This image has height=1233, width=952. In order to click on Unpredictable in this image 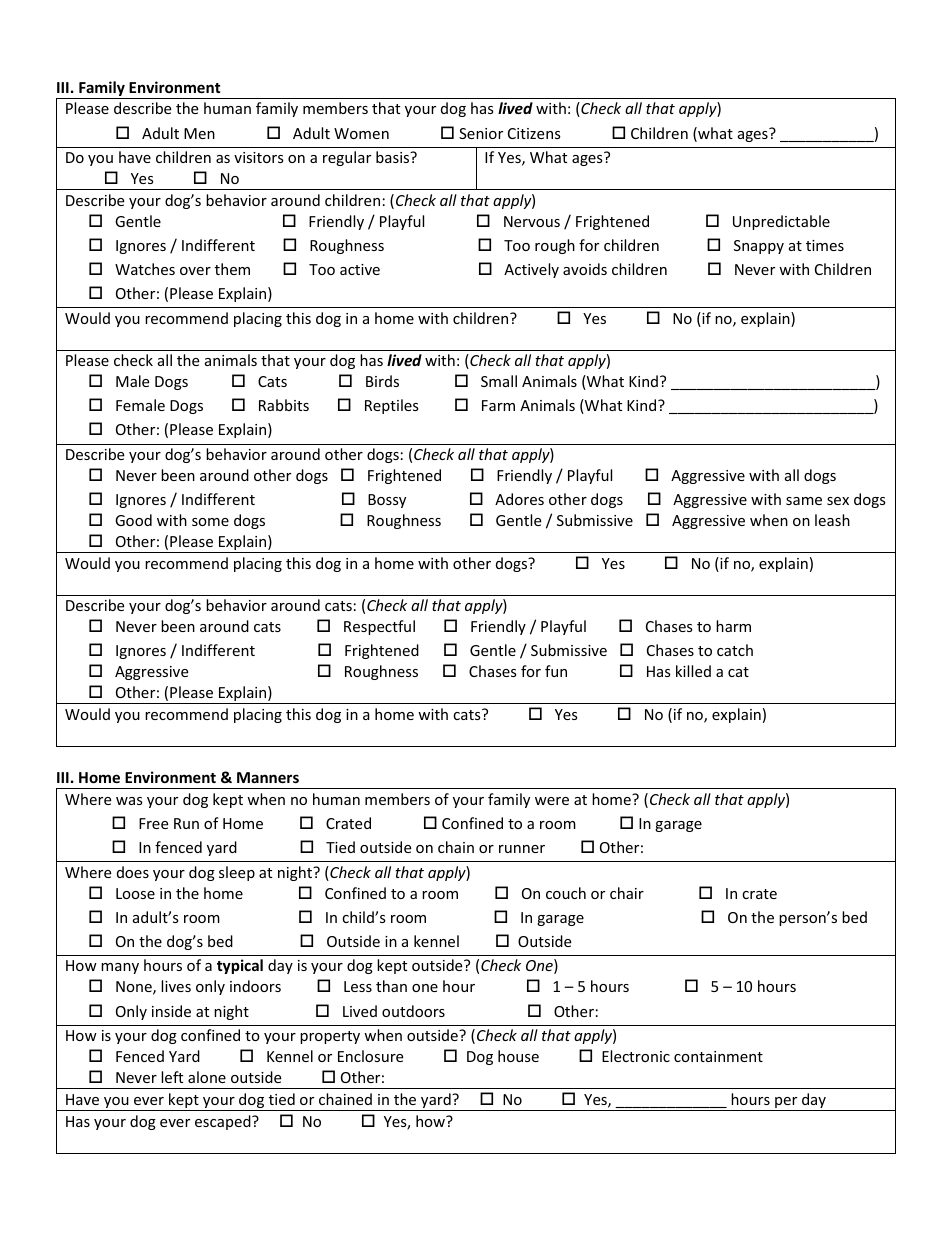, I will do `click(781, 222)`.
